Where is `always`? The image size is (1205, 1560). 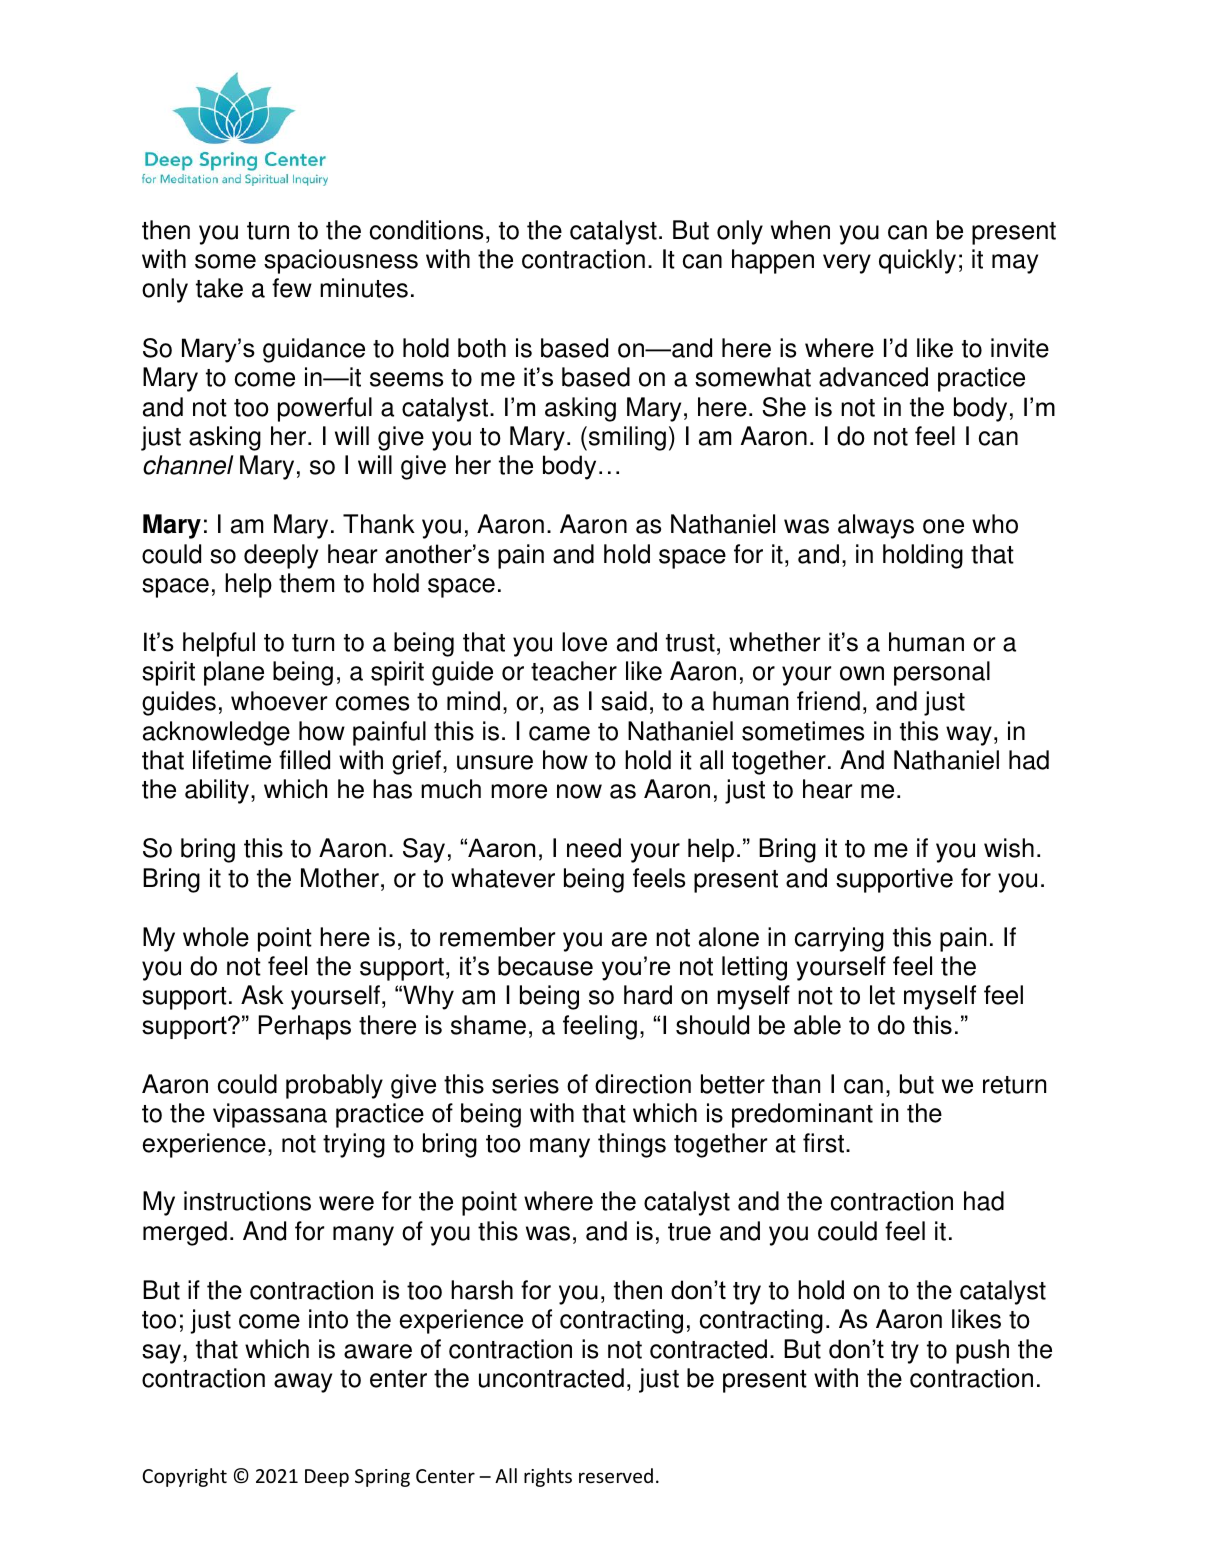
always is located at coordinates (876, 526).
